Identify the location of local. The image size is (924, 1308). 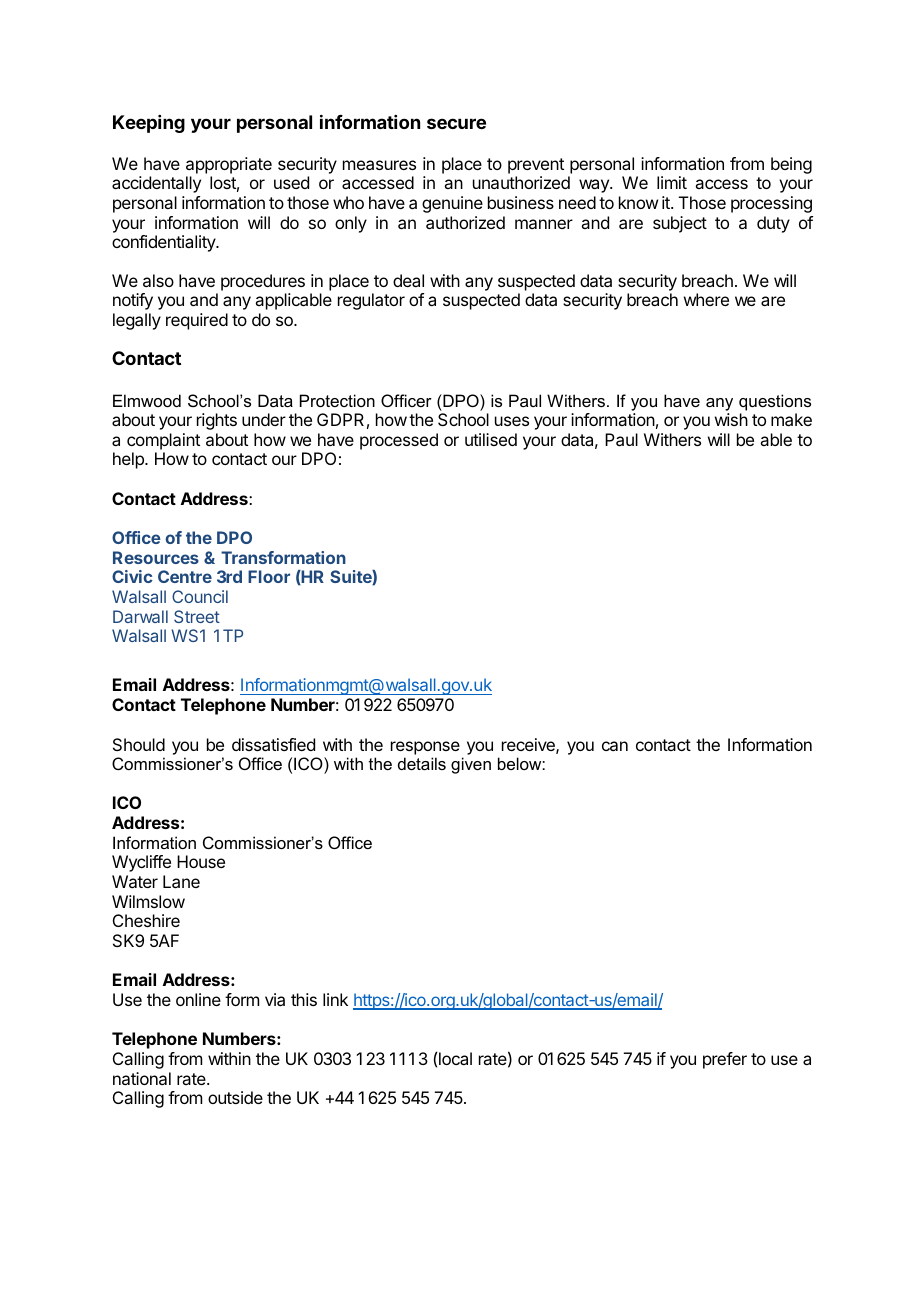
(455, 1058).
